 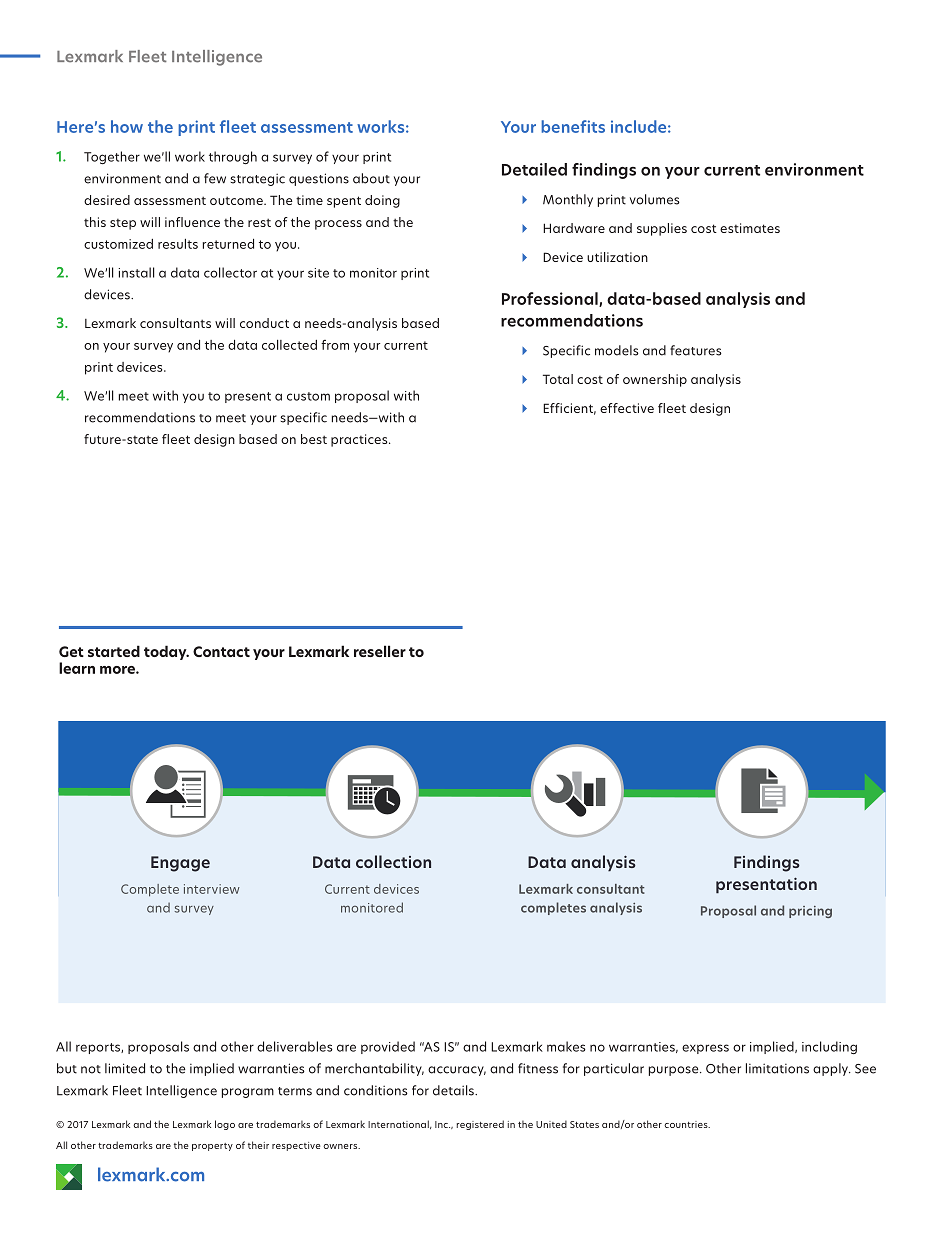 I want to click on reseller, so click(x=380, y=651).
